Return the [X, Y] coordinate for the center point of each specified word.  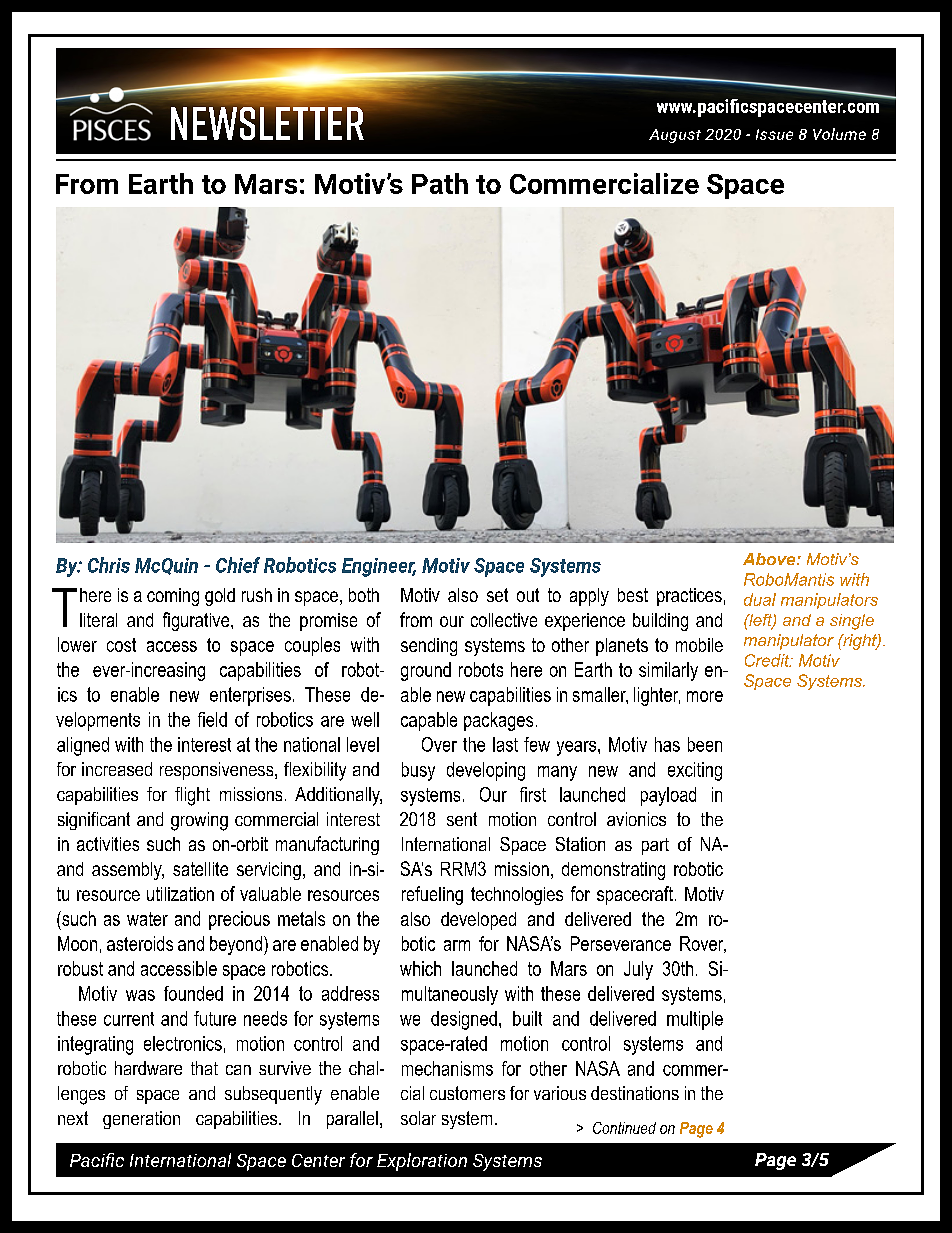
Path [440, 183]
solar [418, 1118]
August [675, 136]
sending [429, 647]
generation [141, 1120]
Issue [774, 134]
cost [121, 645]
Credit [768, 660]
